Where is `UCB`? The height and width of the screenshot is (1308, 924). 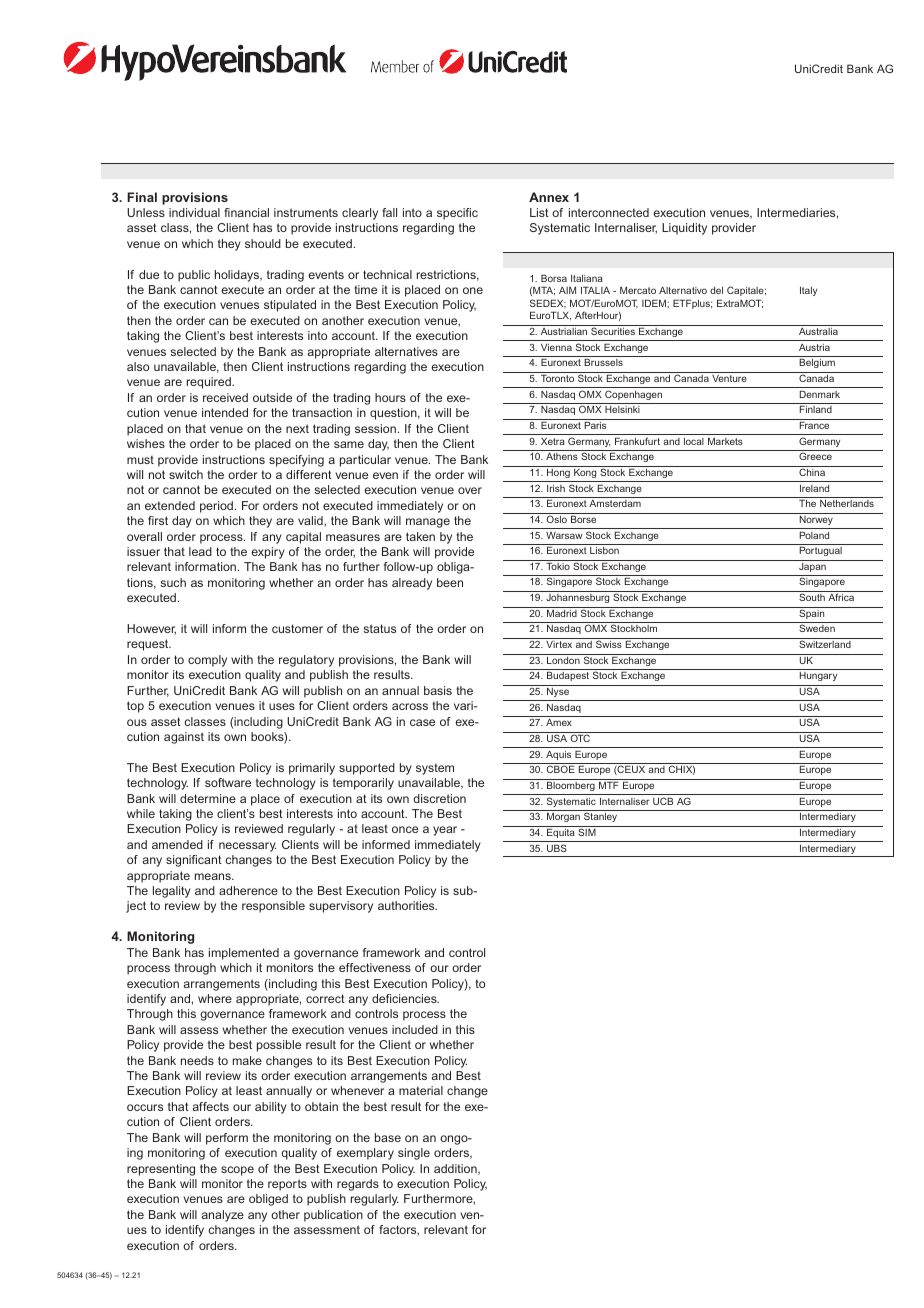 UCB is located at coordinates (663, 801).
